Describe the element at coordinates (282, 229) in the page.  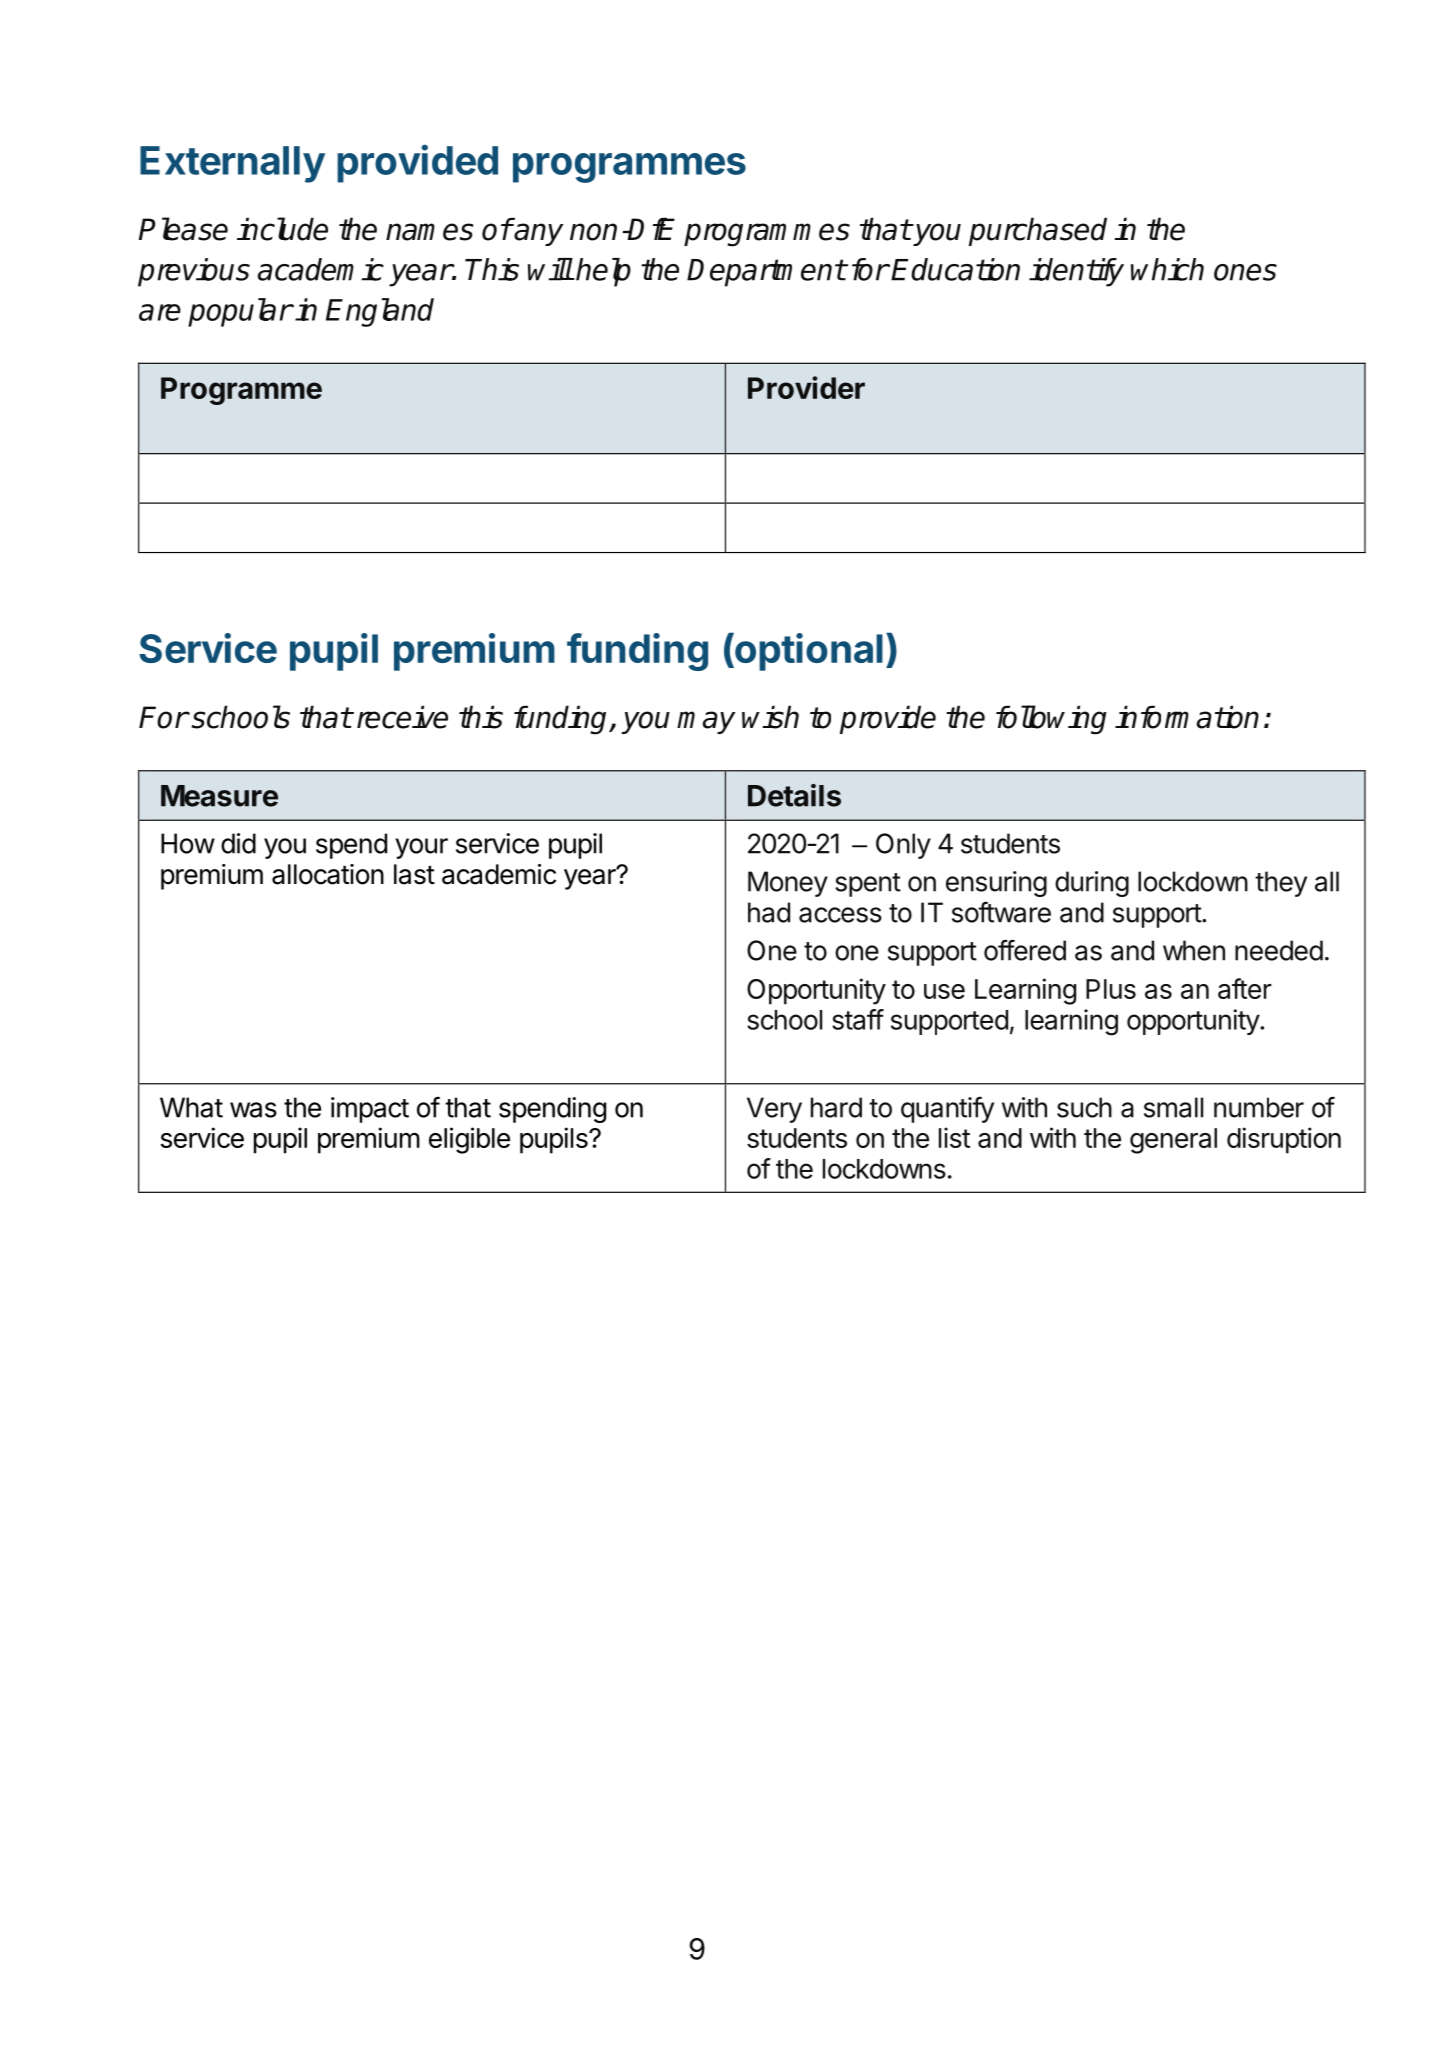
I see `include` at that location.
